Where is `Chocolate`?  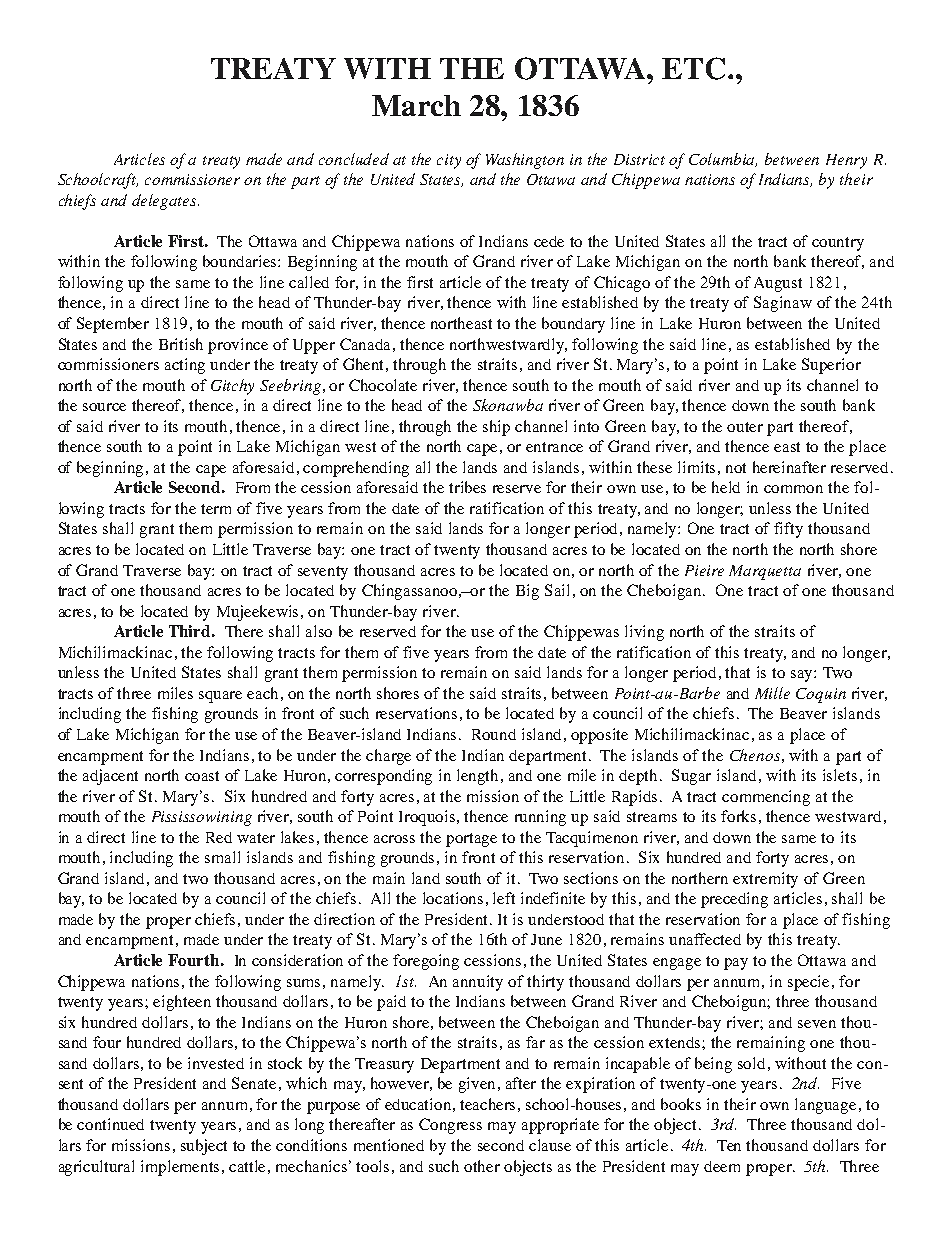 Chocolate is located at coordinates (383, 385).
